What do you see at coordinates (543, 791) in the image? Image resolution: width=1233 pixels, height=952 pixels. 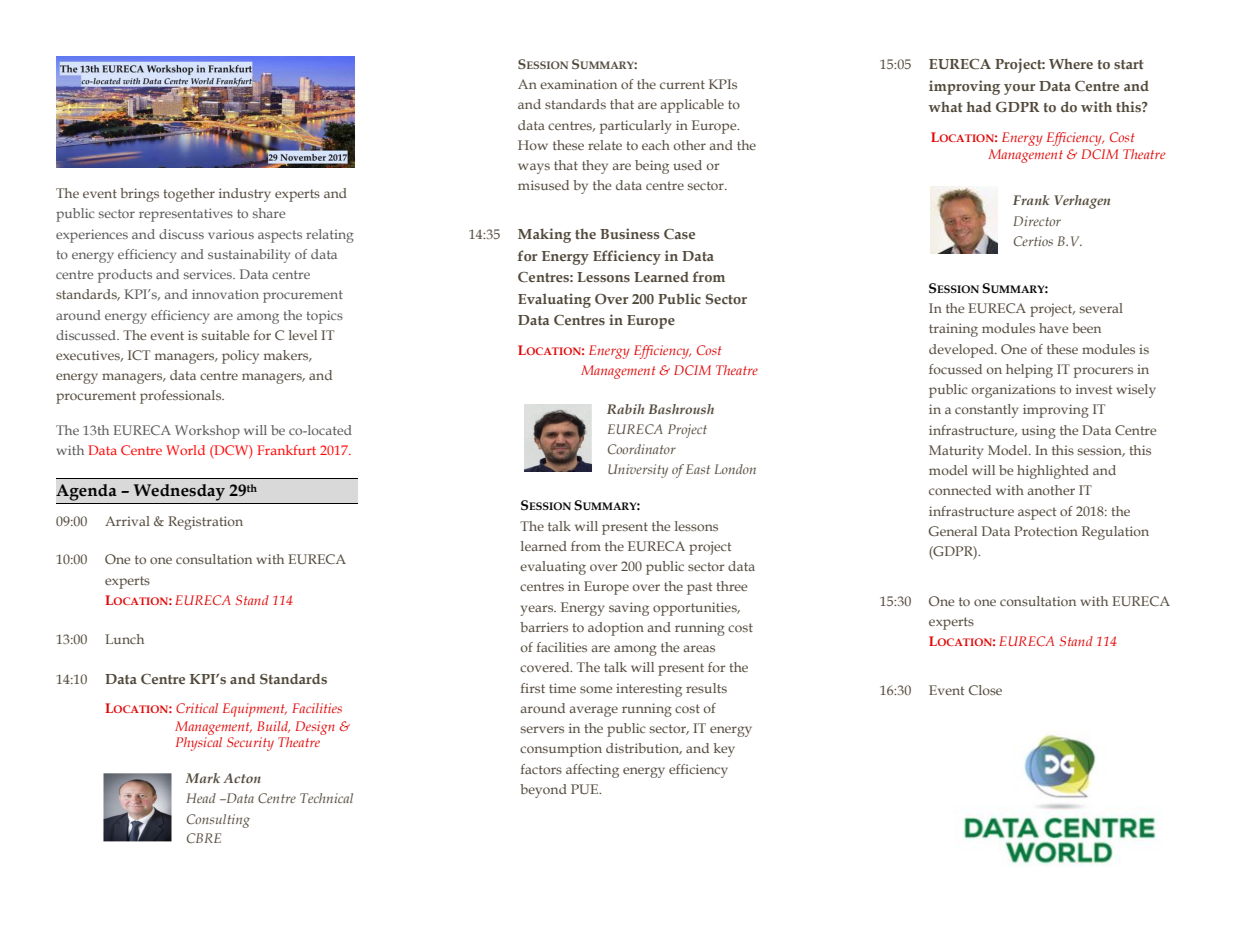 I see `beyond` at bounding box center [543, 791].
